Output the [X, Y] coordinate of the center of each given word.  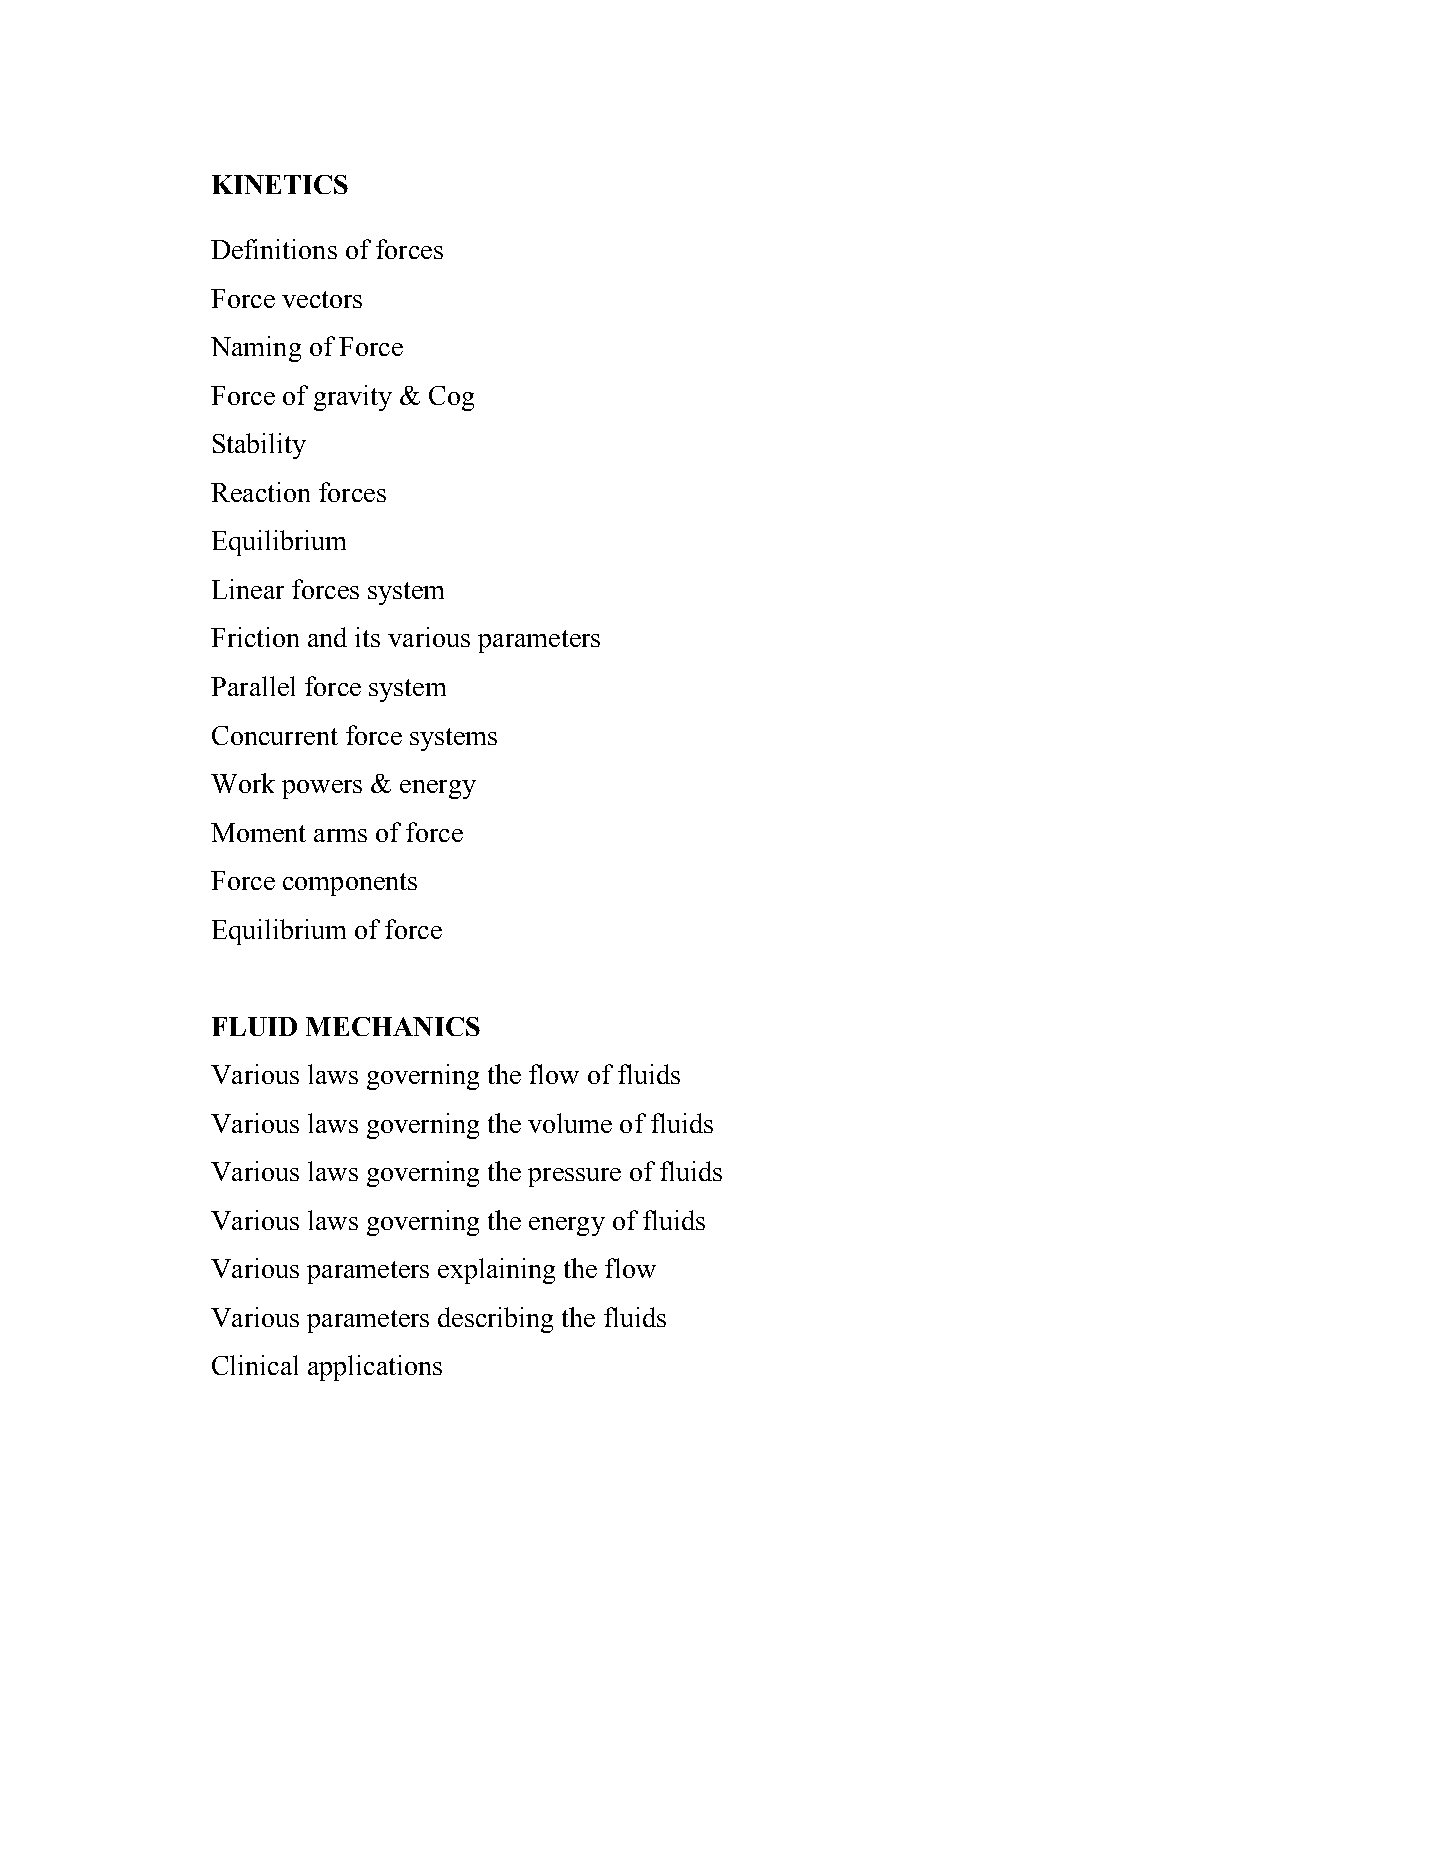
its [367, 637]
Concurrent [275, 735]
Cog [451, 398]
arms [340, 835]
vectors [322, 299]
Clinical [255, 1365]
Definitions [274, 249]
